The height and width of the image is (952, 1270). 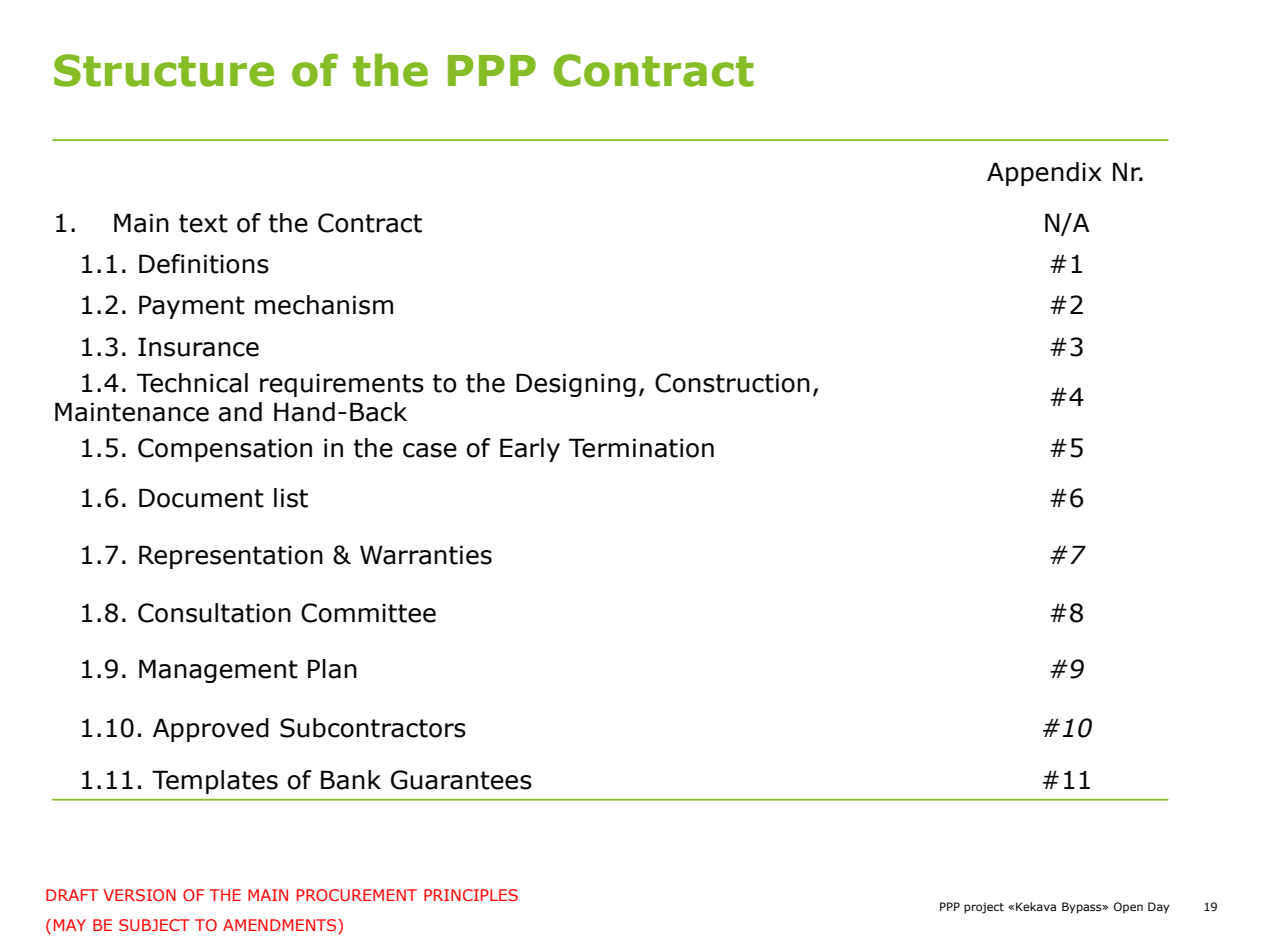 What do you see at coordinates (164, 70) in the image?
I see `Structure` at bounding box center [164, 70].
